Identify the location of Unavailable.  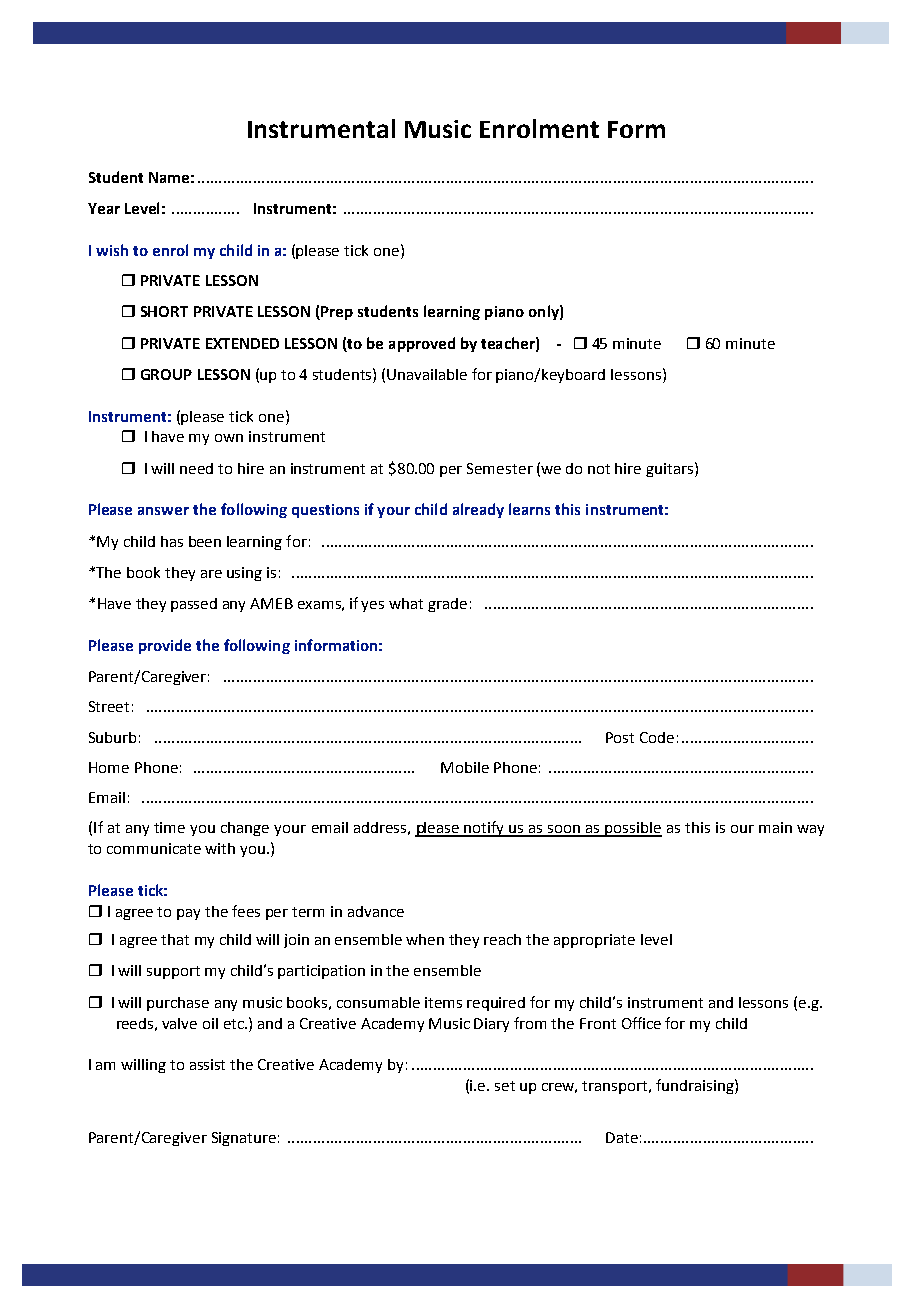
(427, 374).
